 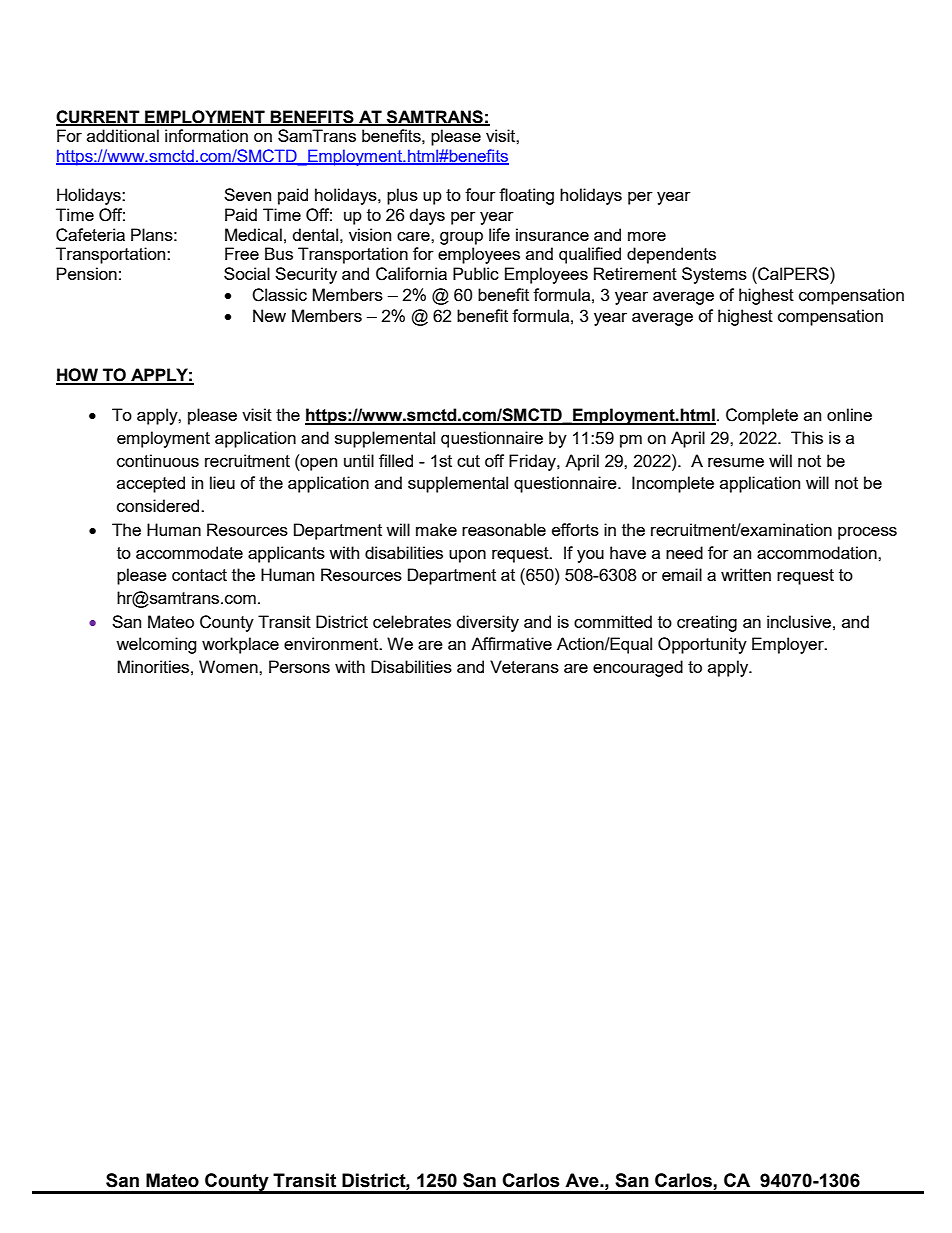 I want to click on Public, so click(x=476, y=273).
